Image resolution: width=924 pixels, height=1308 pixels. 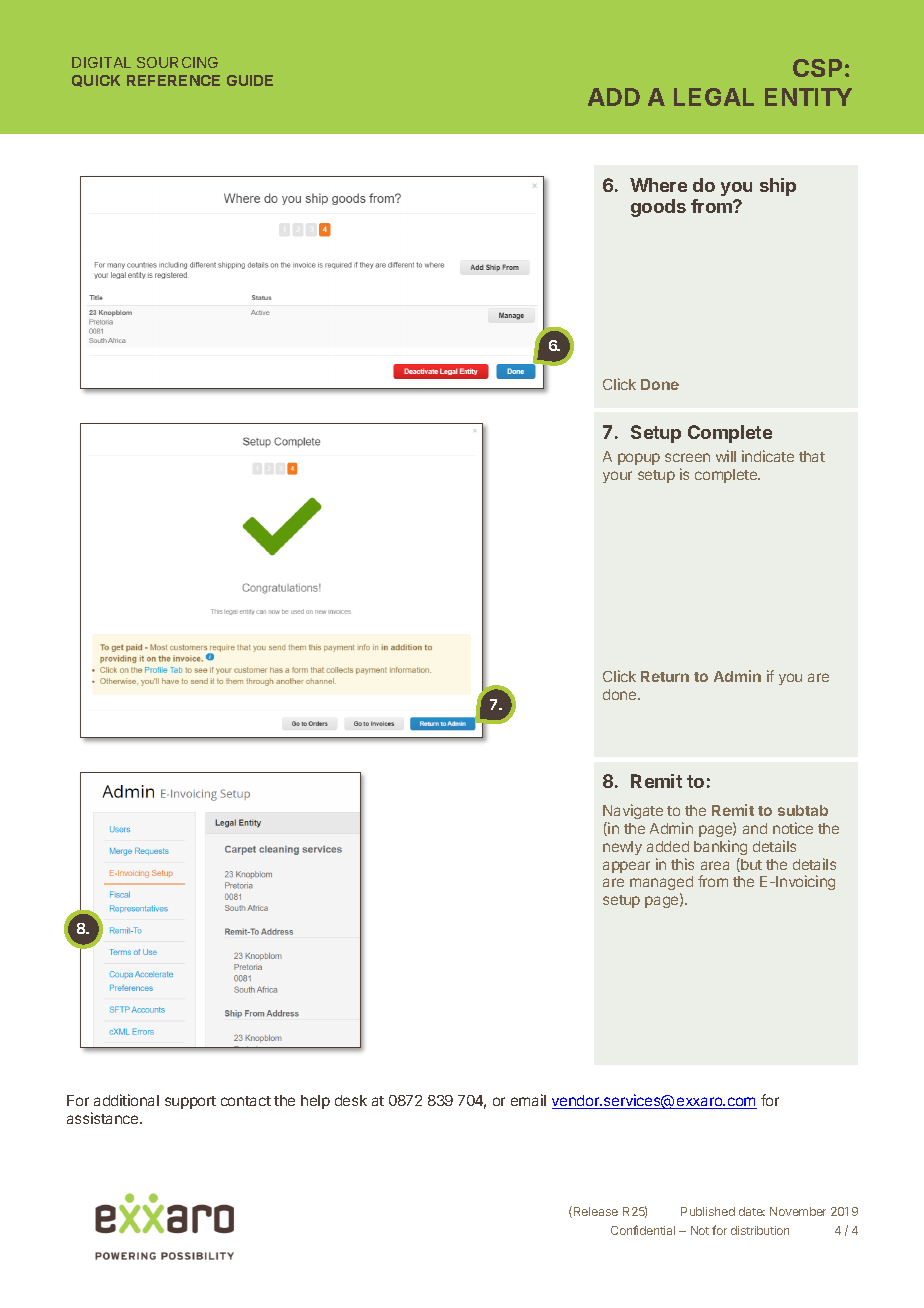 What do you see at coordinates (714, 97) in the image?
I see `LEGAL` at bounding box center [714, 97].
